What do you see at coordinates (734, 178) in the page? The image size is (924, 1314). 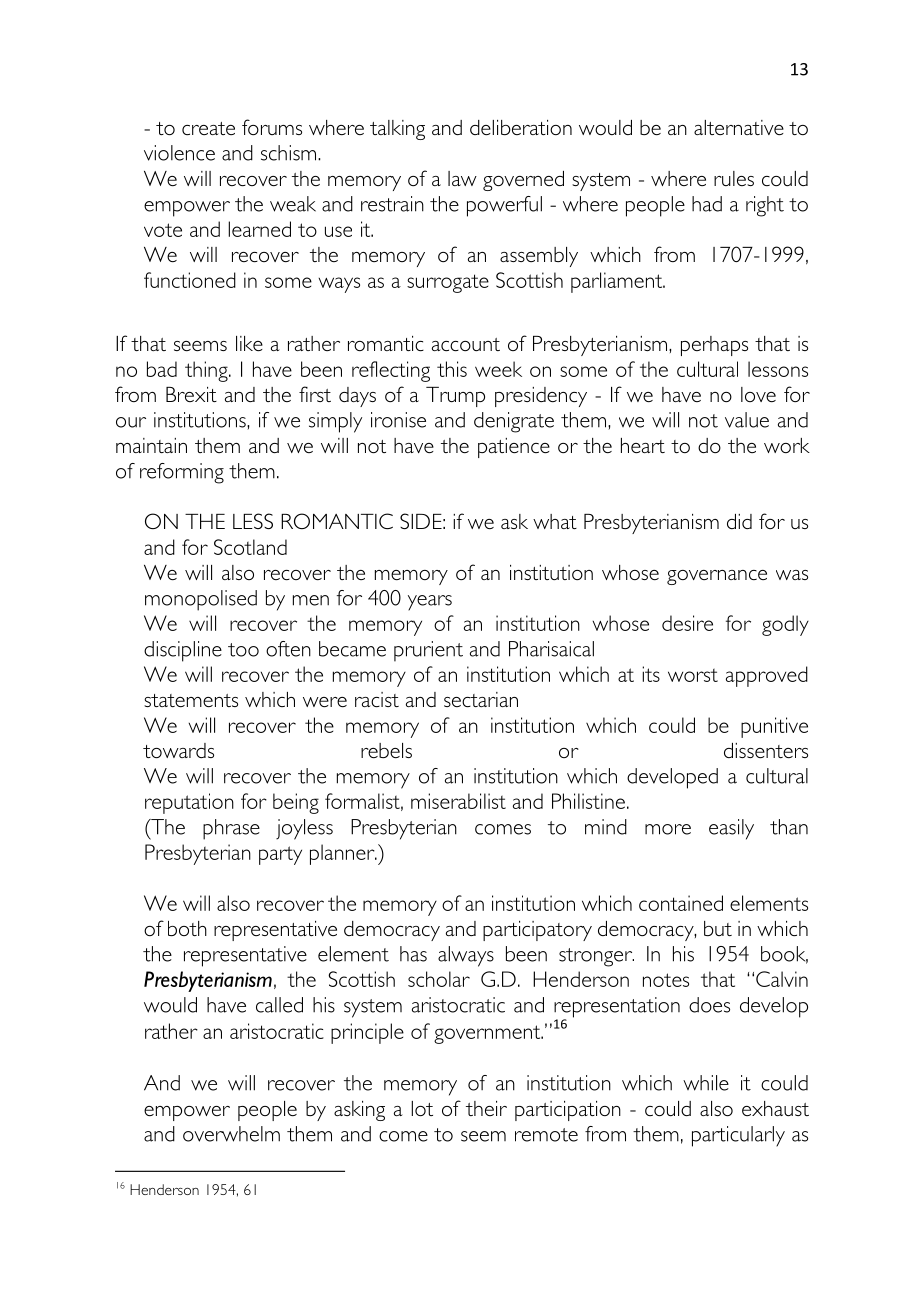 I see `rules` at bounding box center [734, 178].
